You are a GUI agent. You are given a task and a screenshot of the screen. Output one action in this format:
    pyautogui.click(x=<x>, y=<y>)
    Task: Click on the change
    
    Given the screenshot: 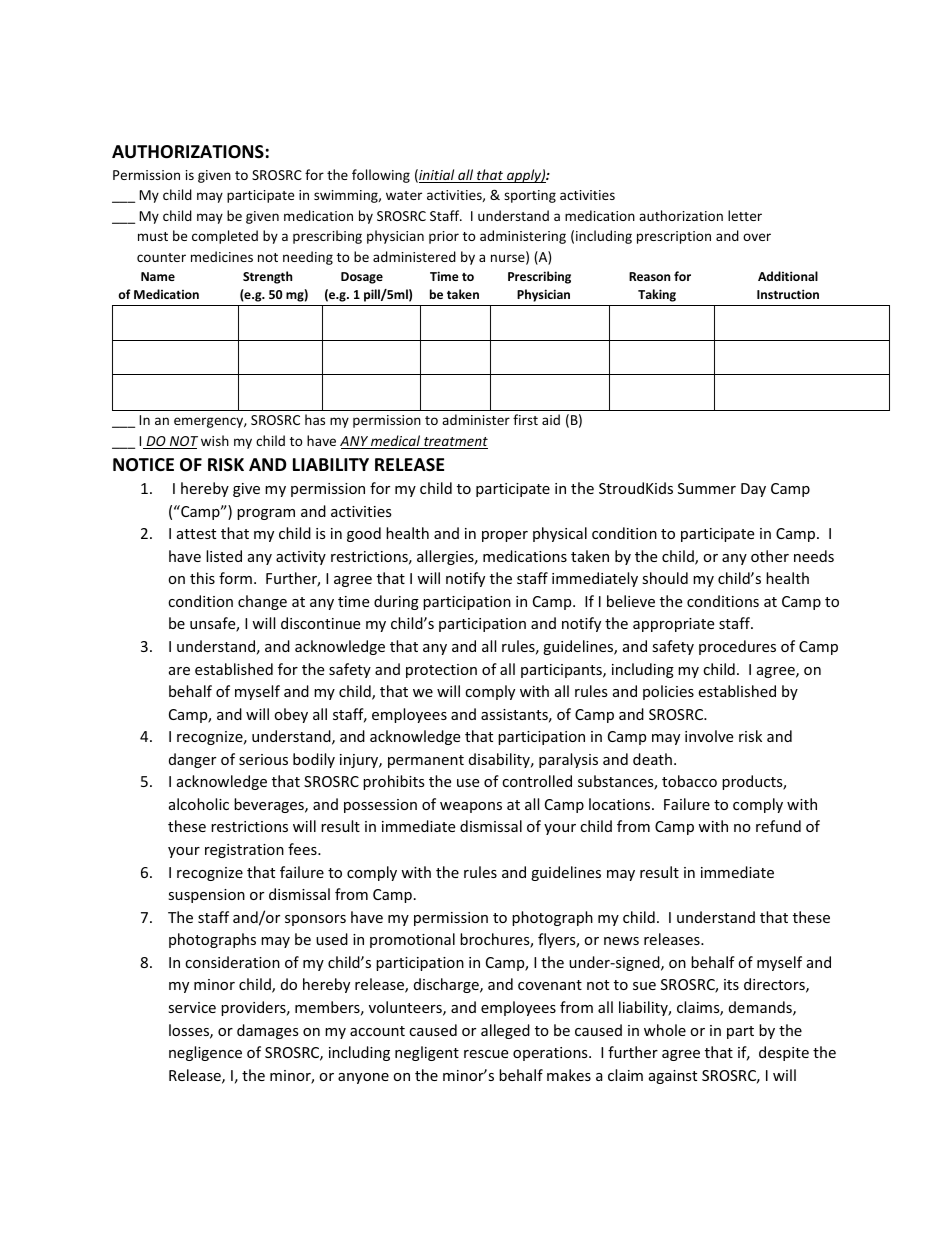 What is the action you would take?
    pyautogui.click(x=262, y=602)
